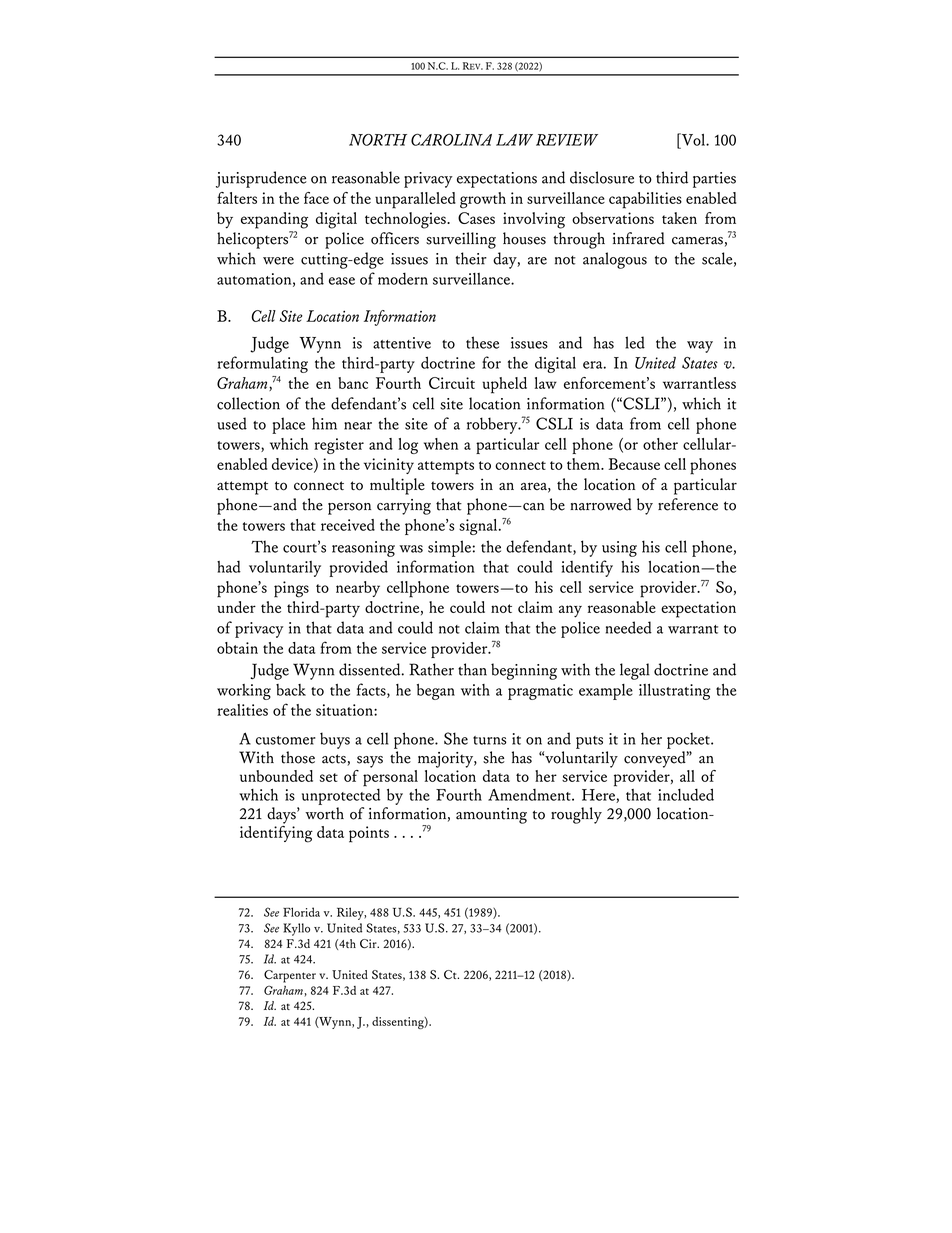 This screenshot has width=952, height=1233. I want to click on back, so click(291, 690).
